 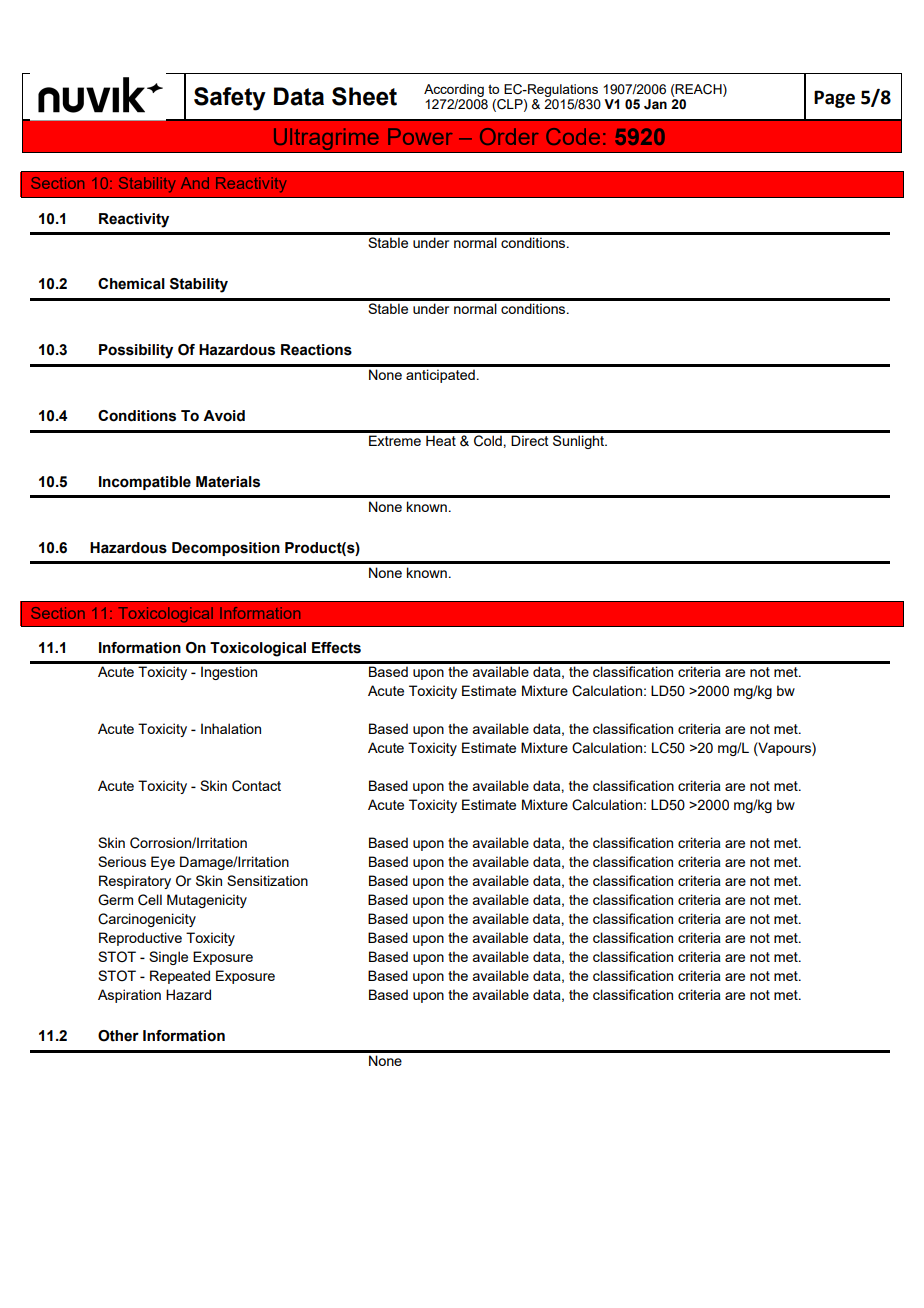 I want to click on Reactions, so click(x=316, y=350).
